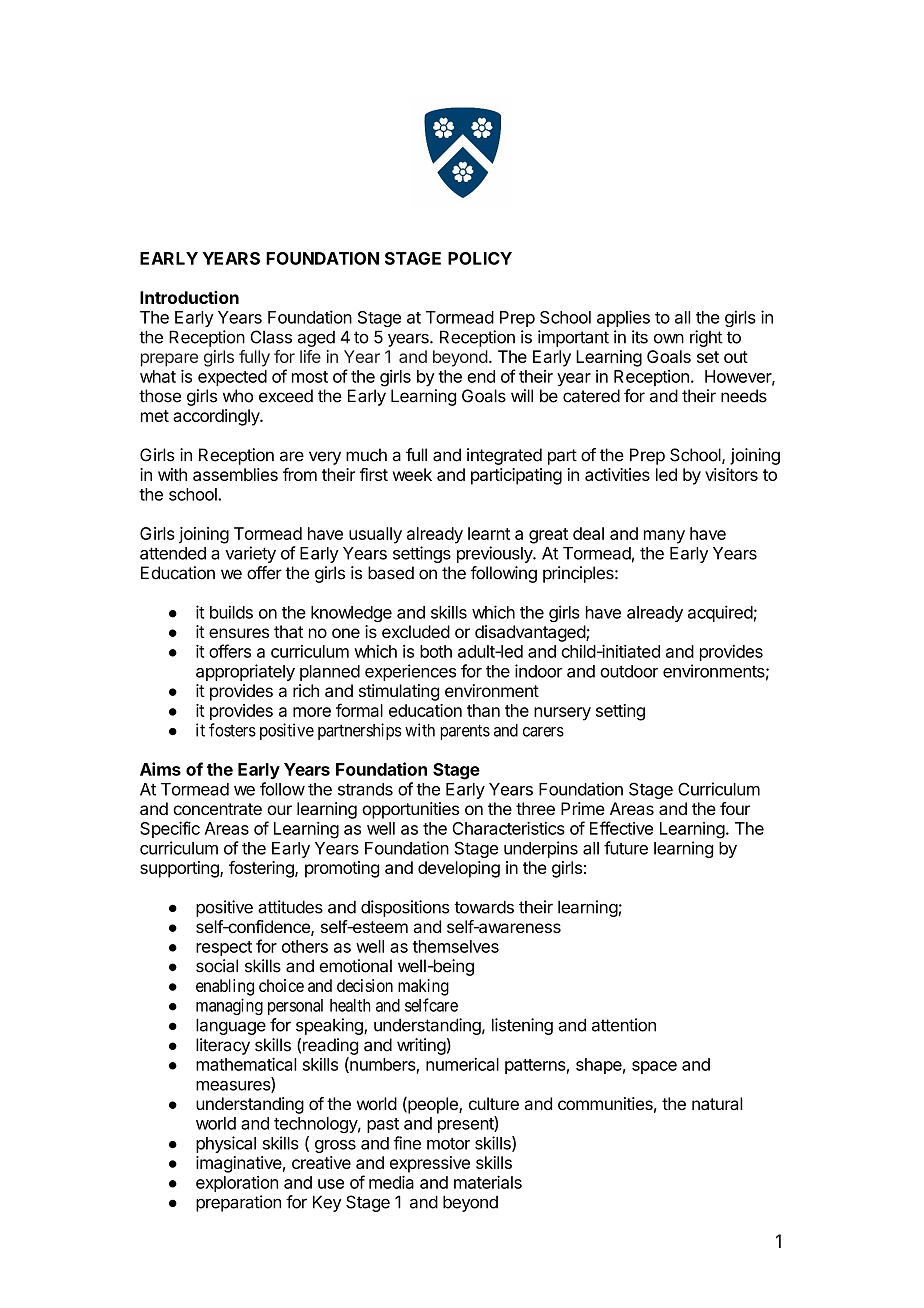 This screenshot has width=924, height=1308. What do you see at coordinates (430, 1164) in the screenshot?
I see `expressive` at bounding box center [430, 1164].
